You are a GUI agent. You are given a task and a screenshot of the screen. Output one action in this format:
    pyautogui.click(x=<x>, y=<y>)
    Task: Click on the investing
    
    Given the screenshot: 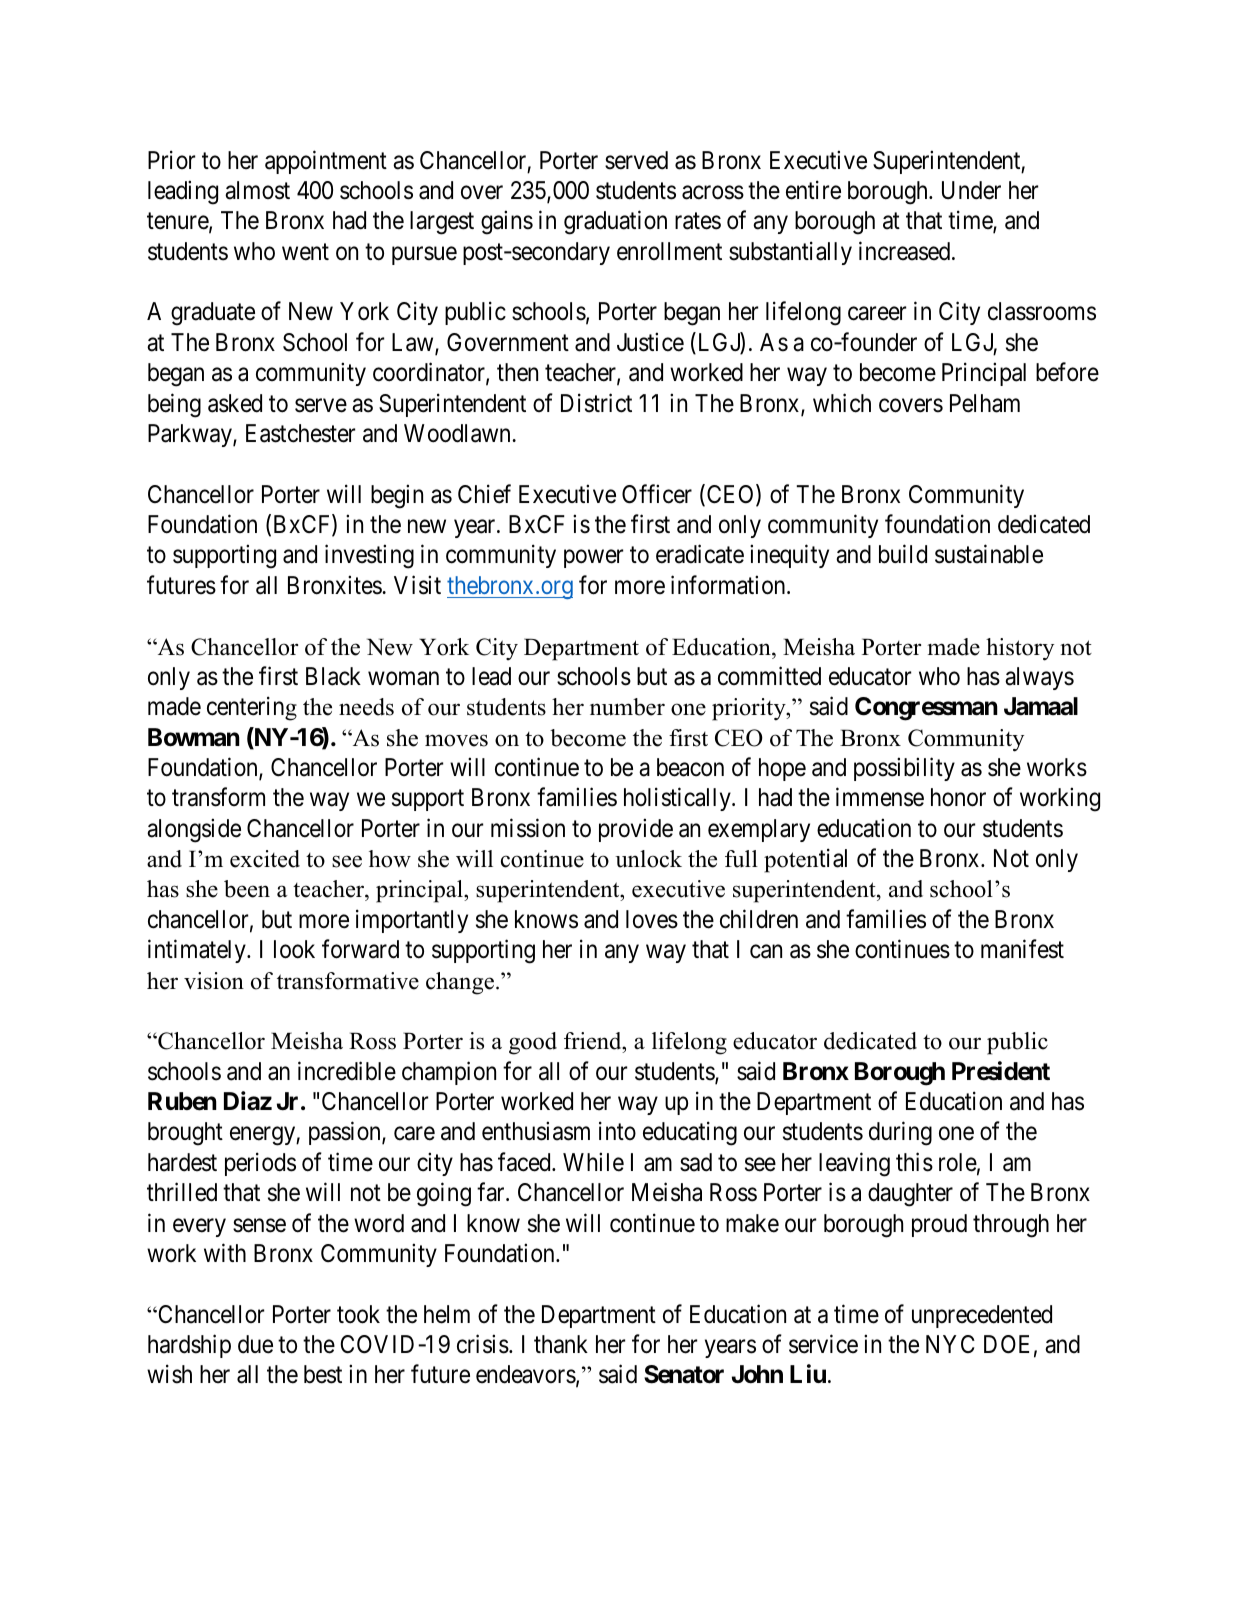 What is the action you would take?
    pyautogui.click(x=369, y=557)
